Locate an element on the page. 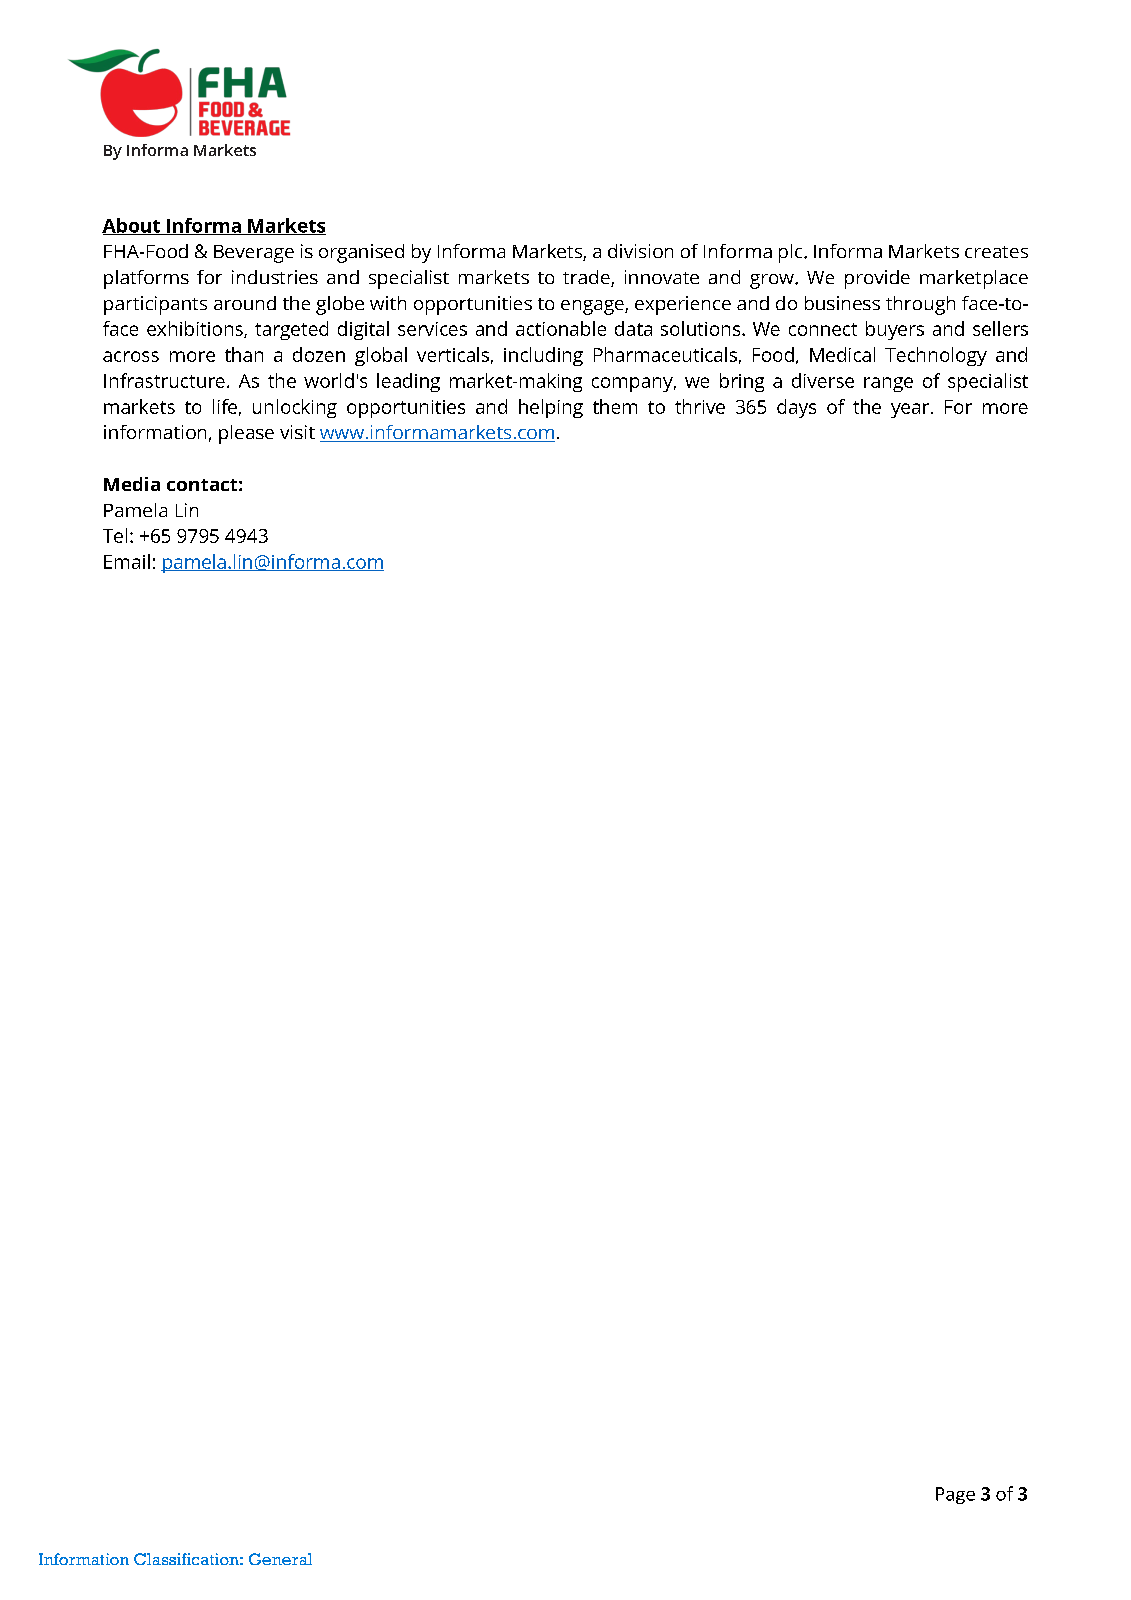 Image resolution: width=1131 pixels, height=1600 pixels. Page is located at coordinates (955, 1495).
